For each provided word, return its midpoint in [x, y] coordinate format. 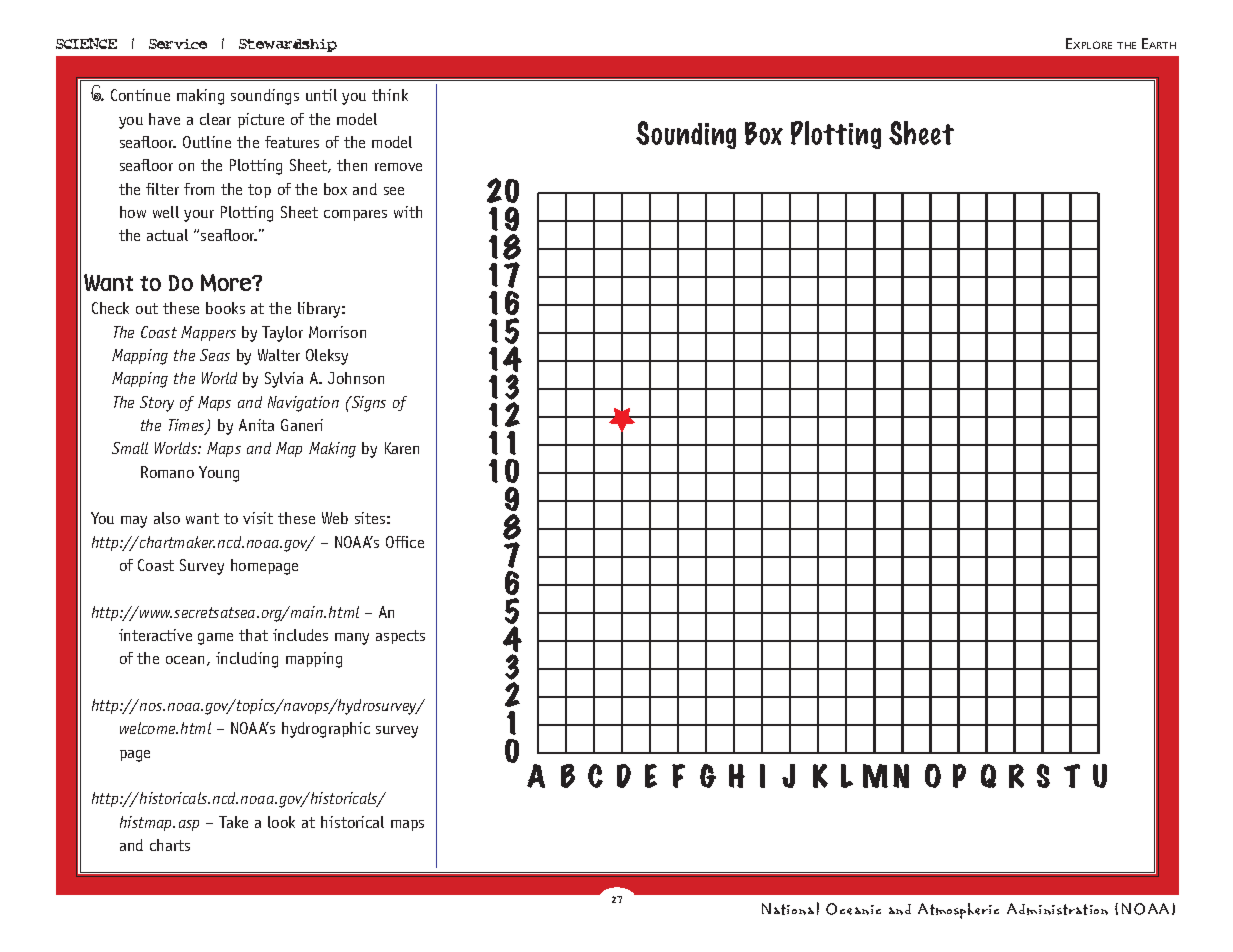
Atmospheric [958, 911]
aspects [400, 637]
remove [398, 167]
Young [219, 474]
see [394, 191]
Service [178, 44]
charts [170, 845]
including [247, 660]
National [790, 908]
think [390, 95]
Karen [402, 448]
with [408, 212]
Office [405, 542]
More [227, 283]
